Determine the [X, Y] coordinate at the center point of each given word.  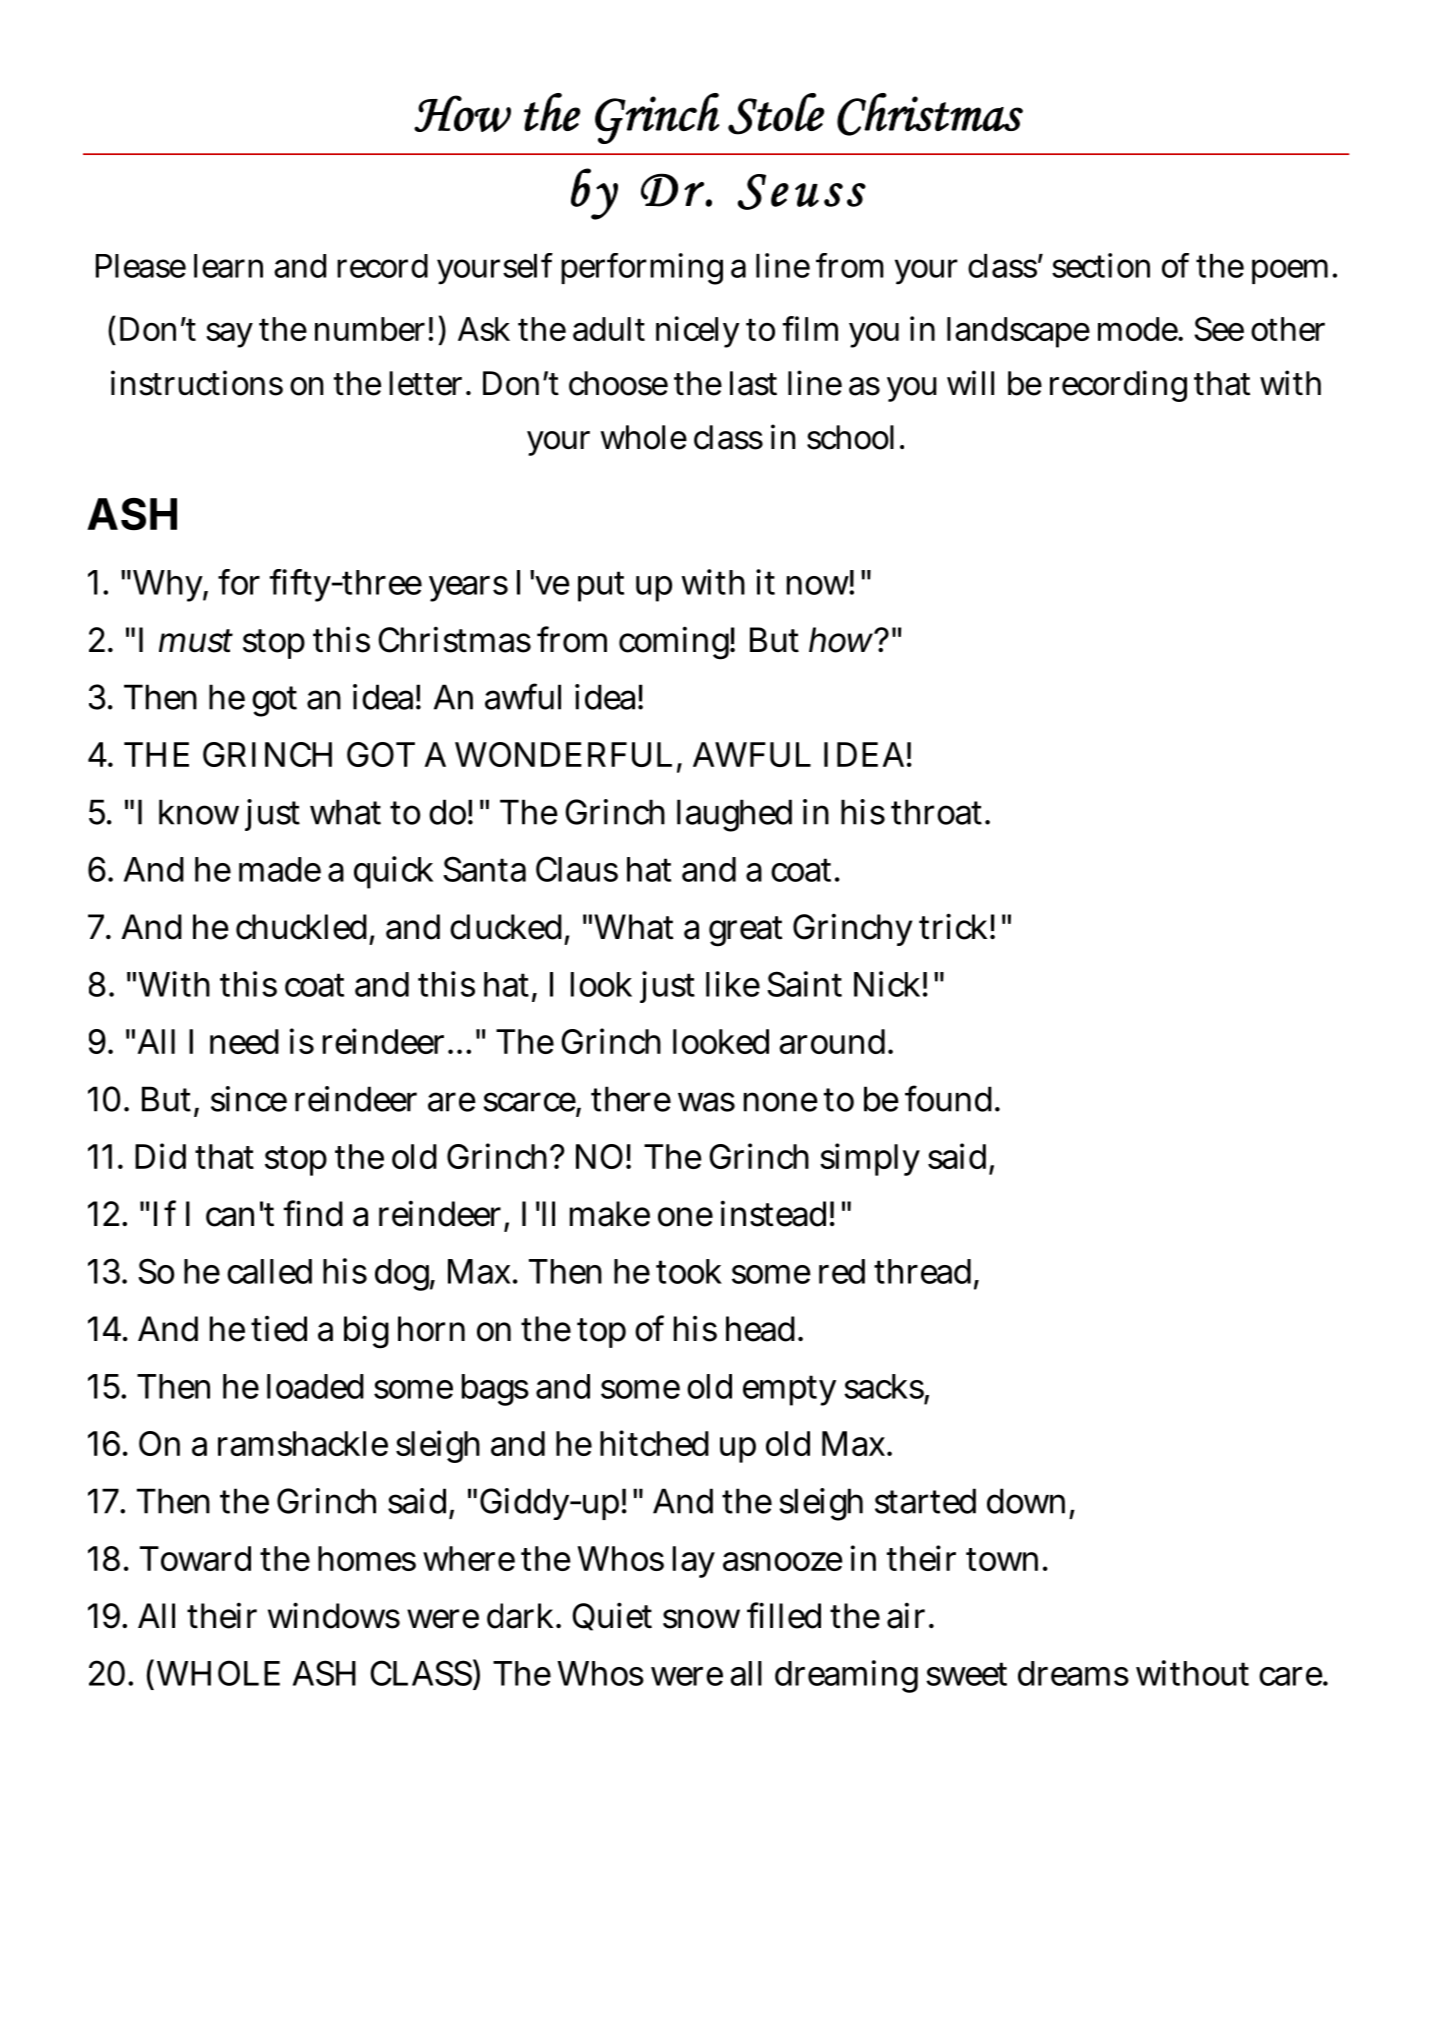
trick [957, 926]
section [1101, 265]
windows [334, 1615]
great [746, 931]
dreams [1073, 1673]
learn [228, 266]
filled [784, 1615]
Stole [776, 114]
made [280, 869]
